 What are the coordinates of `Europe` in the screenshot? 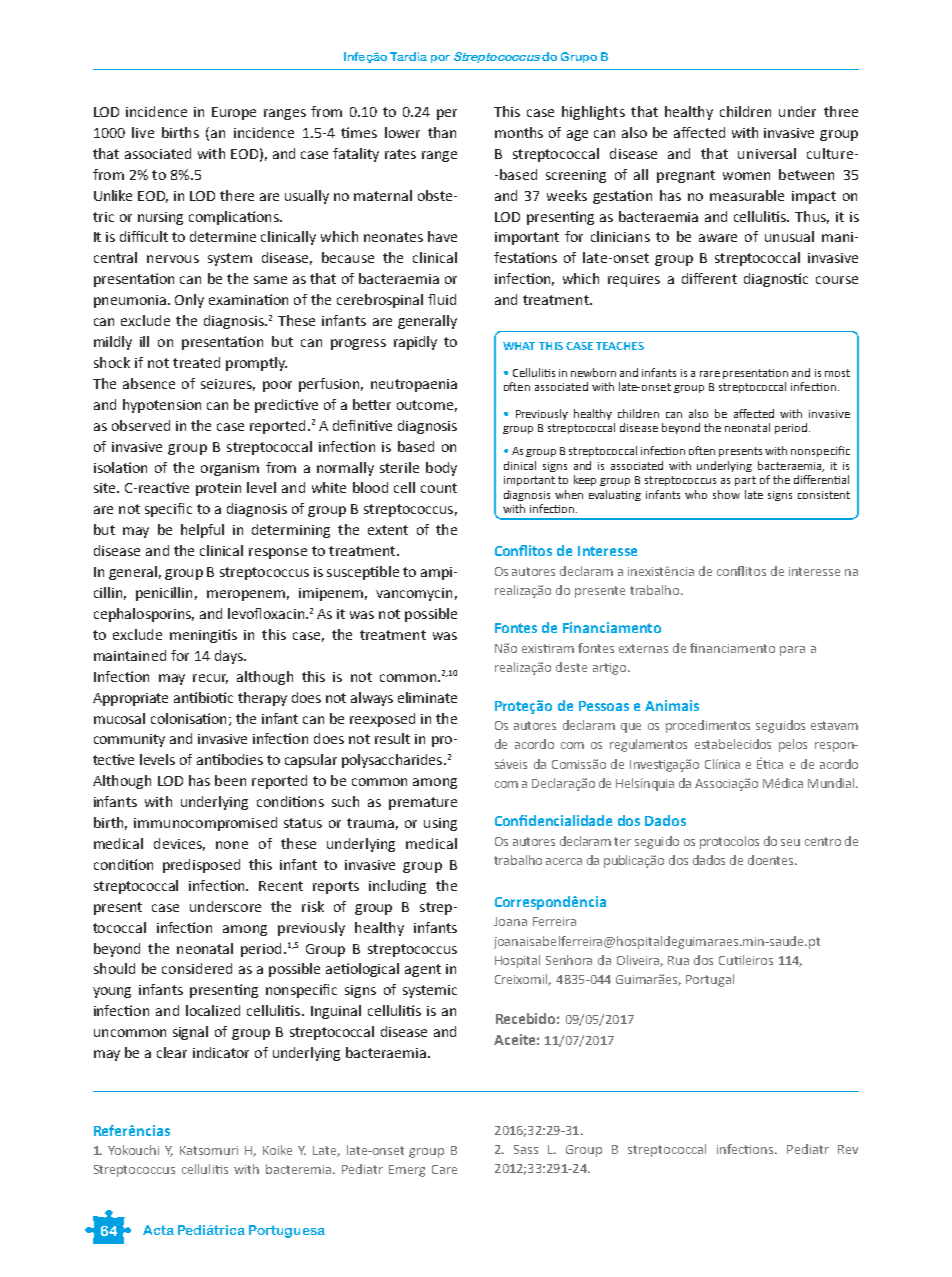 It's located at (234, 113).
